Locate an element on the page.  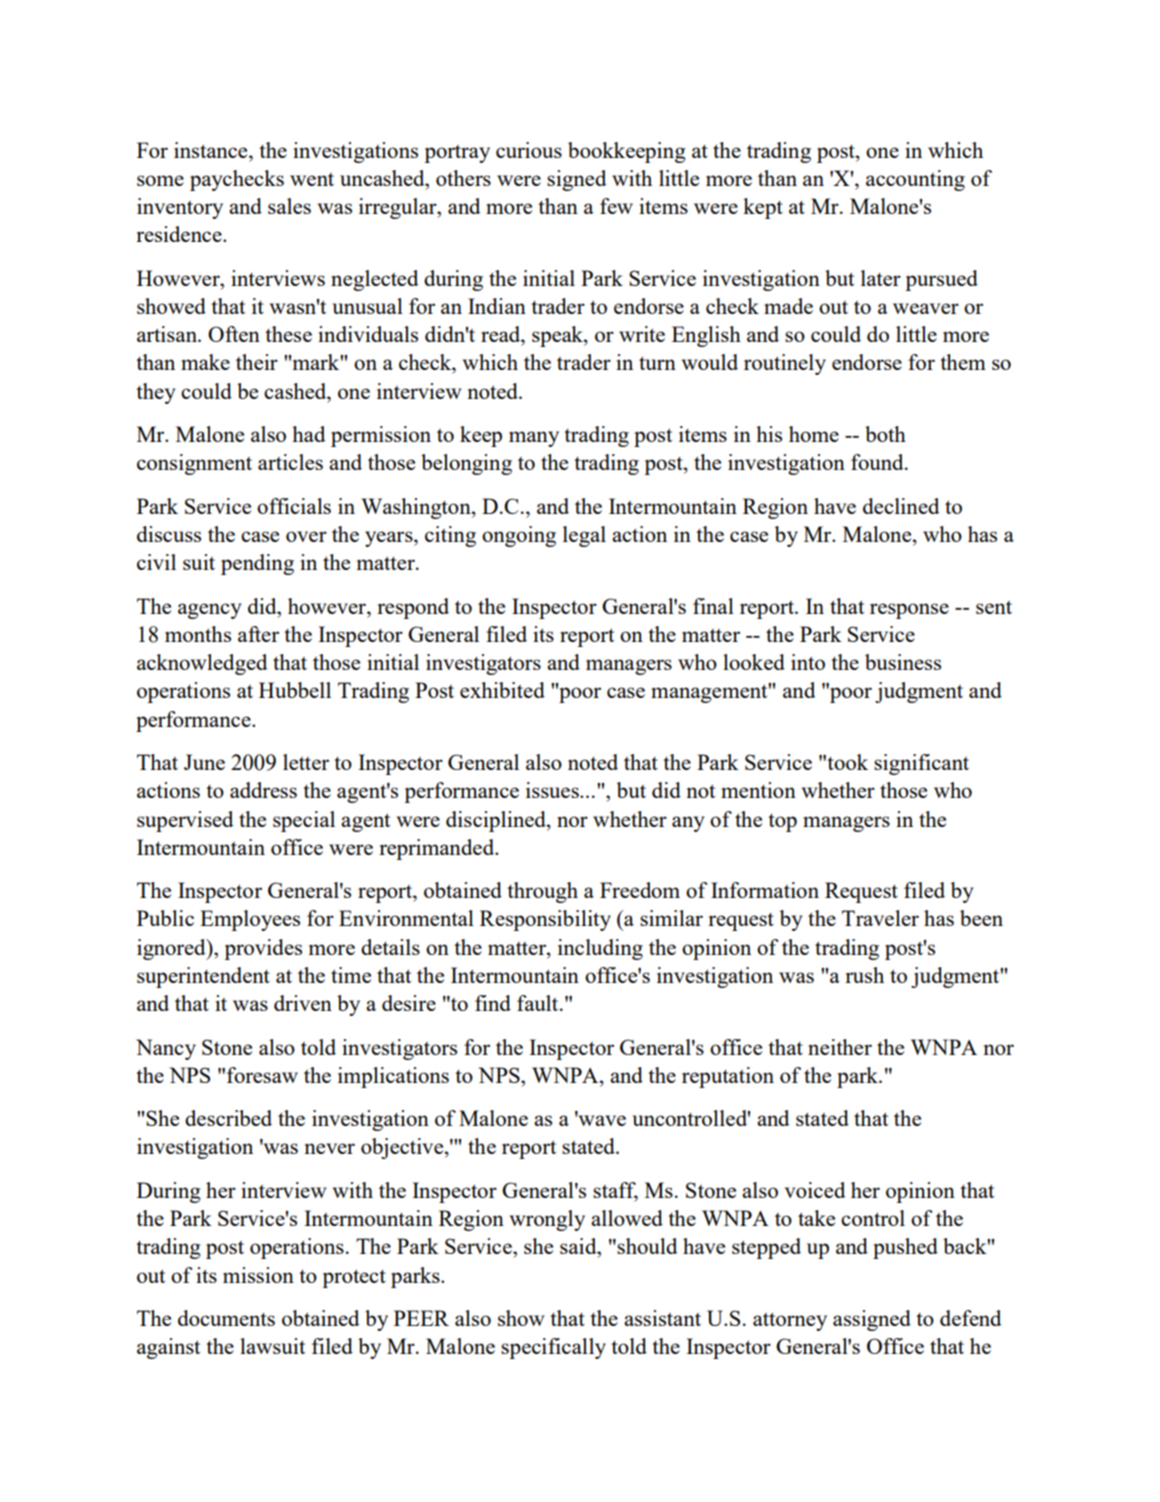
including is located at coordinates (600, 949).
